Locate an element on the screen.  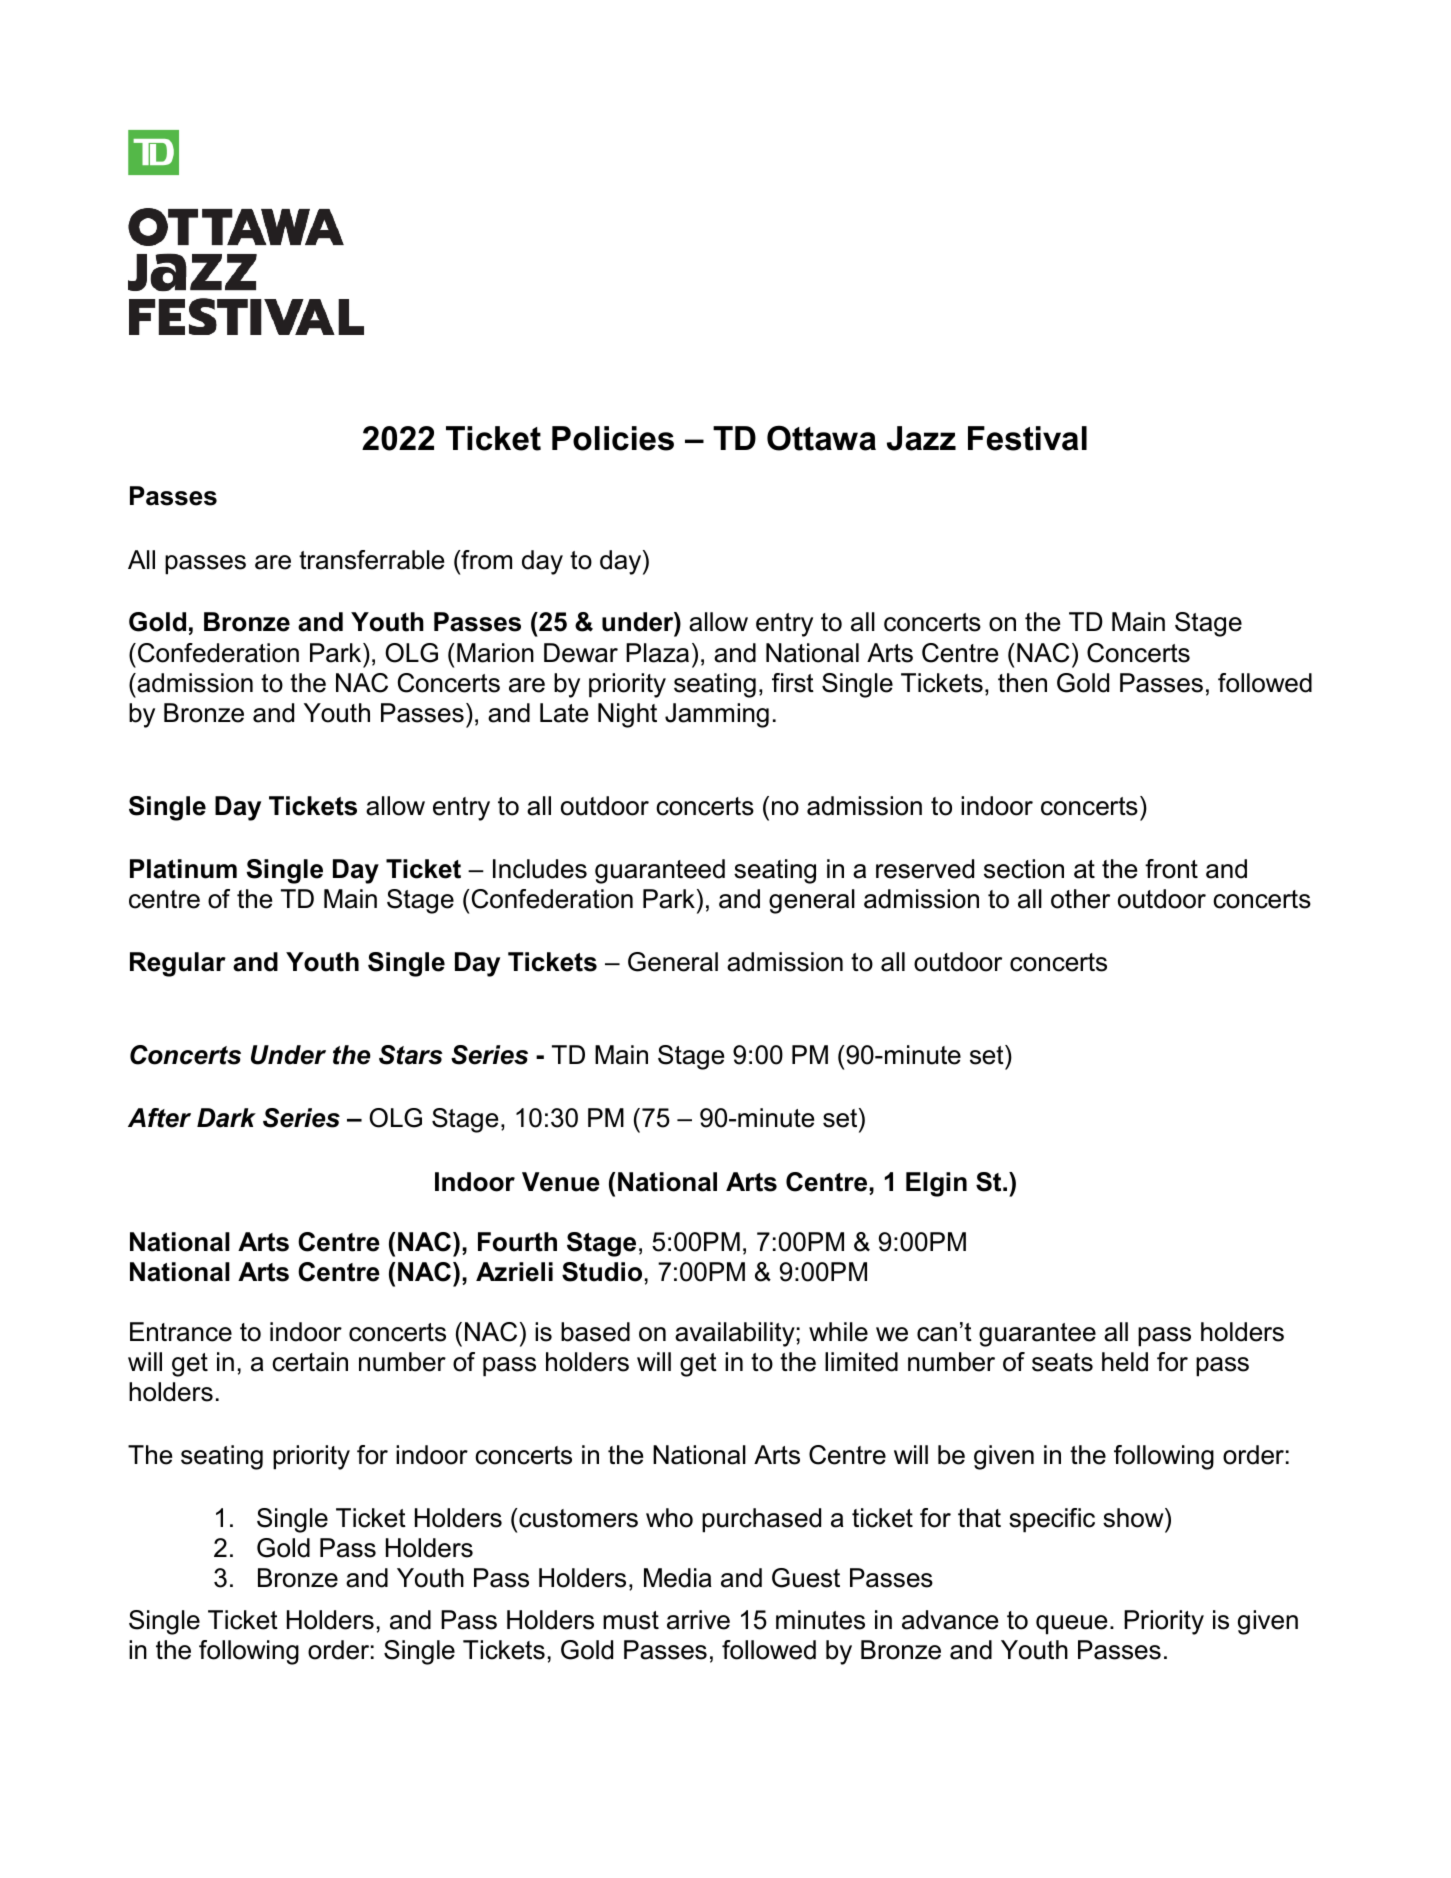
Platinum is located at coordinates (183, 869).
